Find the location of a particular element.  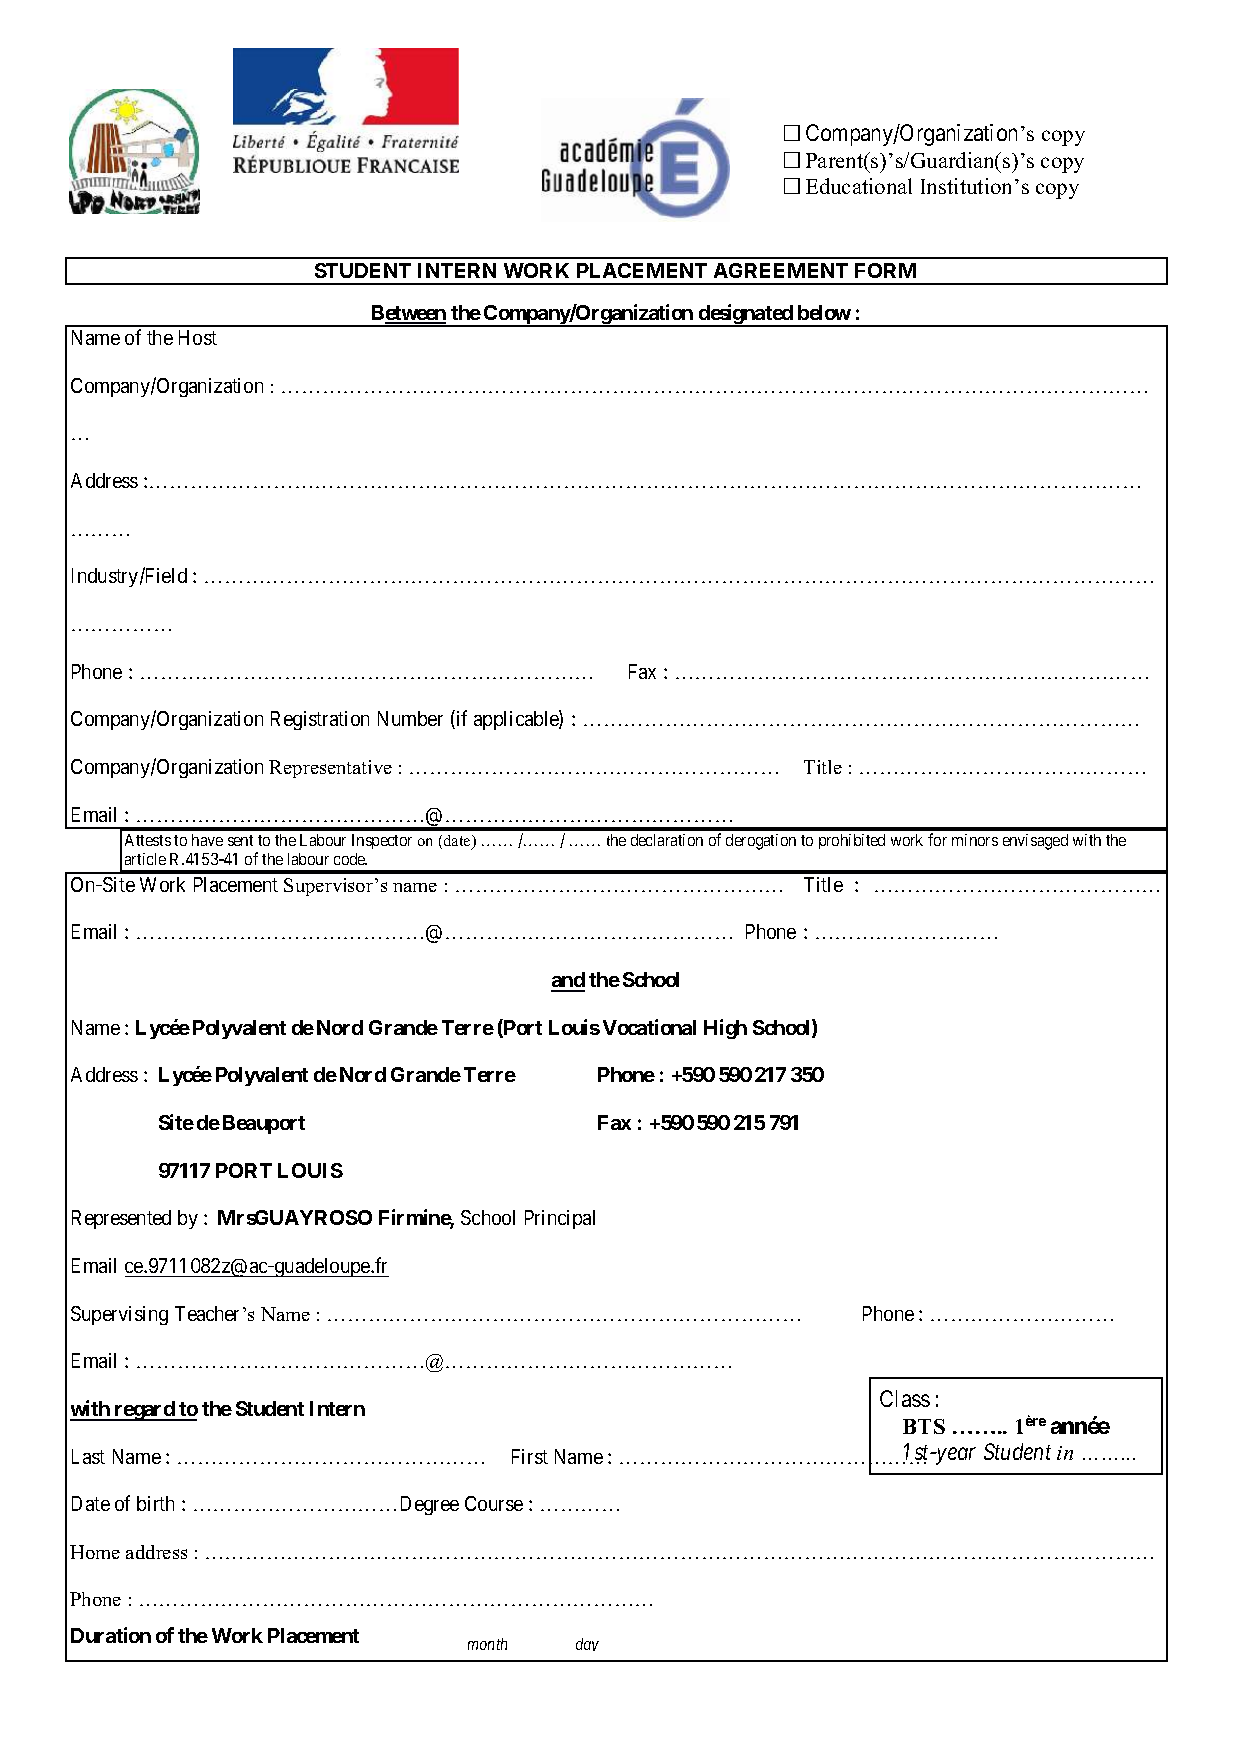

have is located at coordinates (207, 840).
